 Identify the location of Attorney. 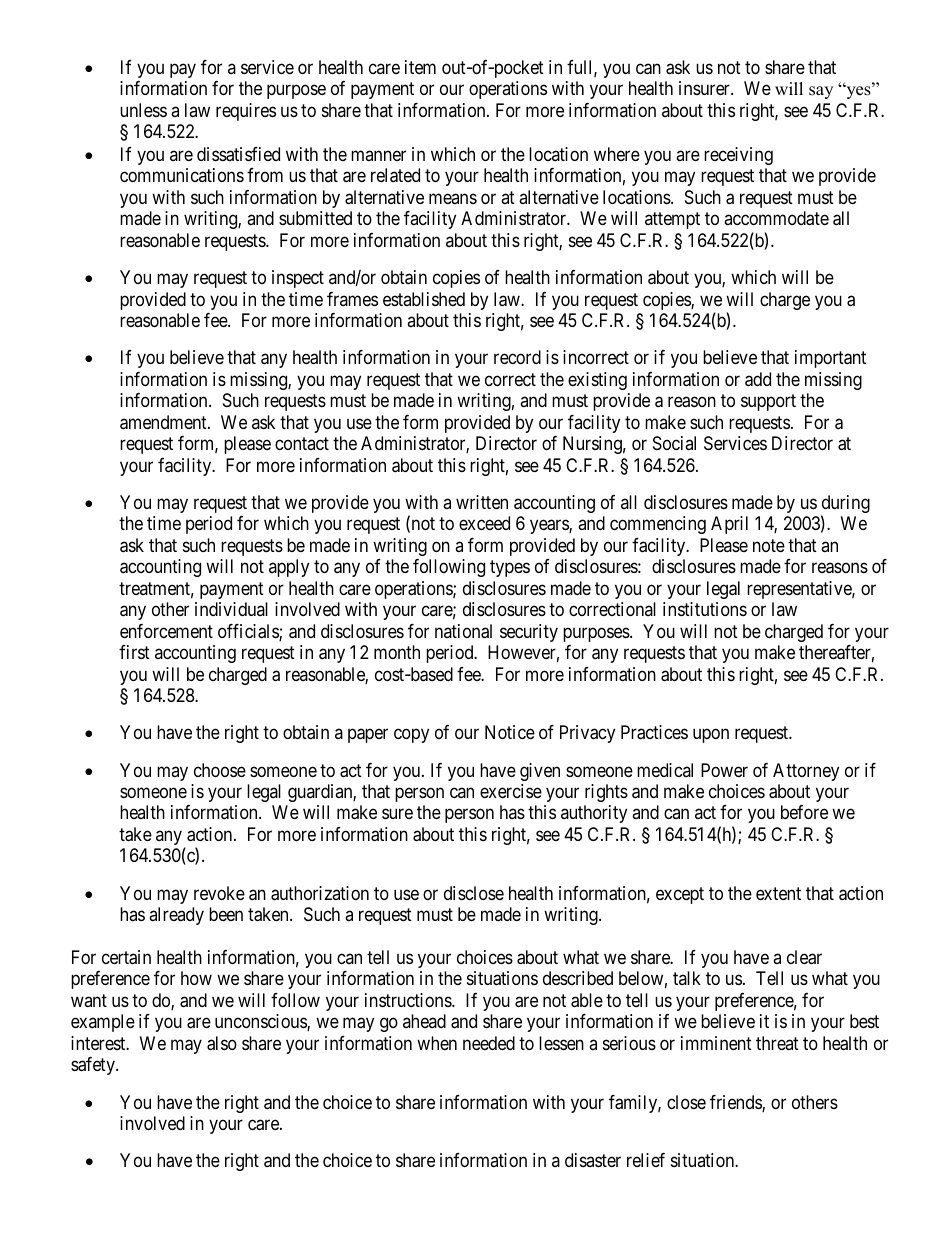
(806, 772).
